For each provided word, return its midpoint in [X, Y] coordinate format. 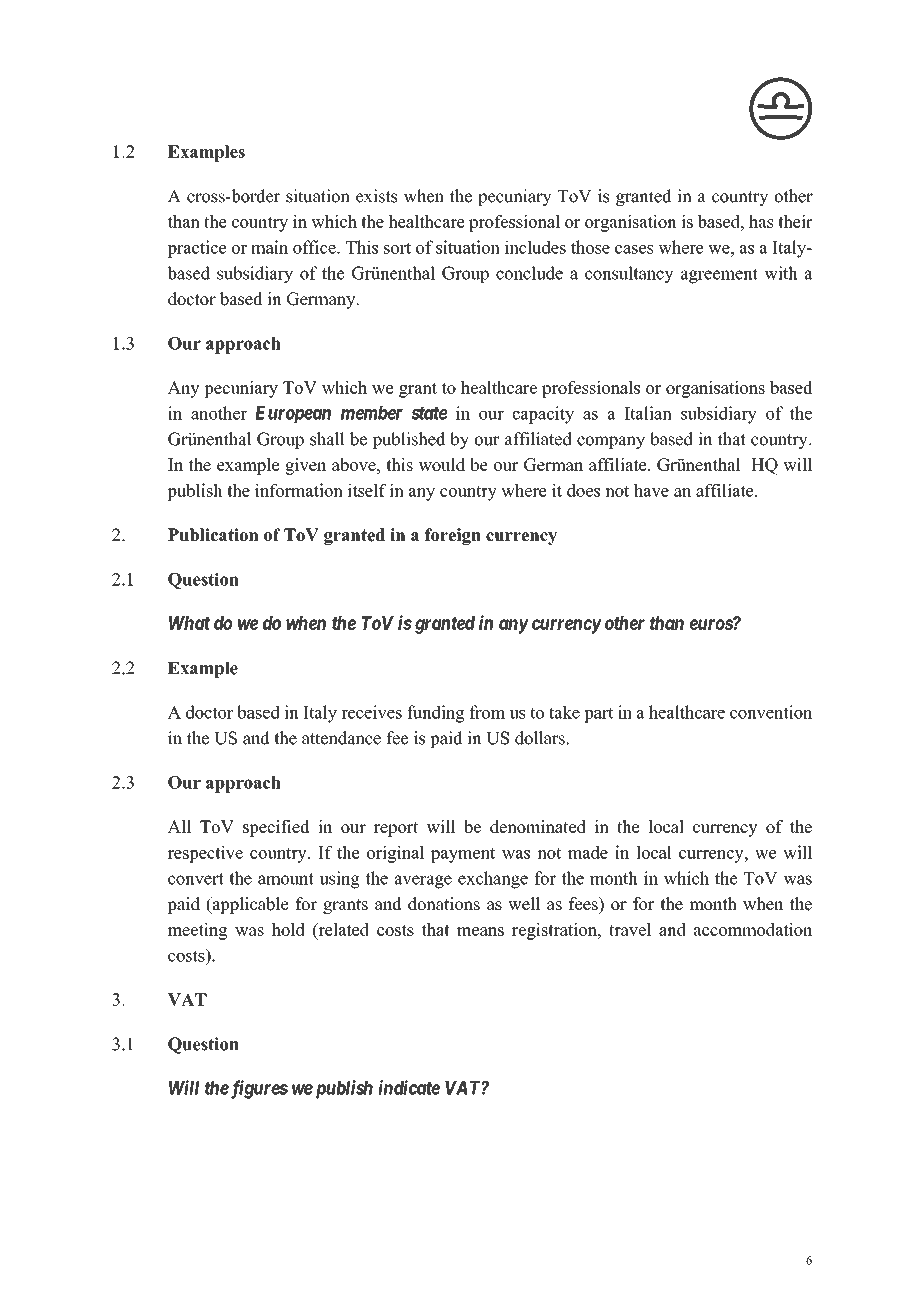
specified [276, 828]
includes [535, 247]
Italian [648, 413]
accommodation [753, 929]
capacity [543, 415]
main [269, 247]
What [189, 623]
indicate [409, 1087]
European [293, 414]
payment [463, 855]
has [761, 221]
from [487, 712]
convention [771, 712]
